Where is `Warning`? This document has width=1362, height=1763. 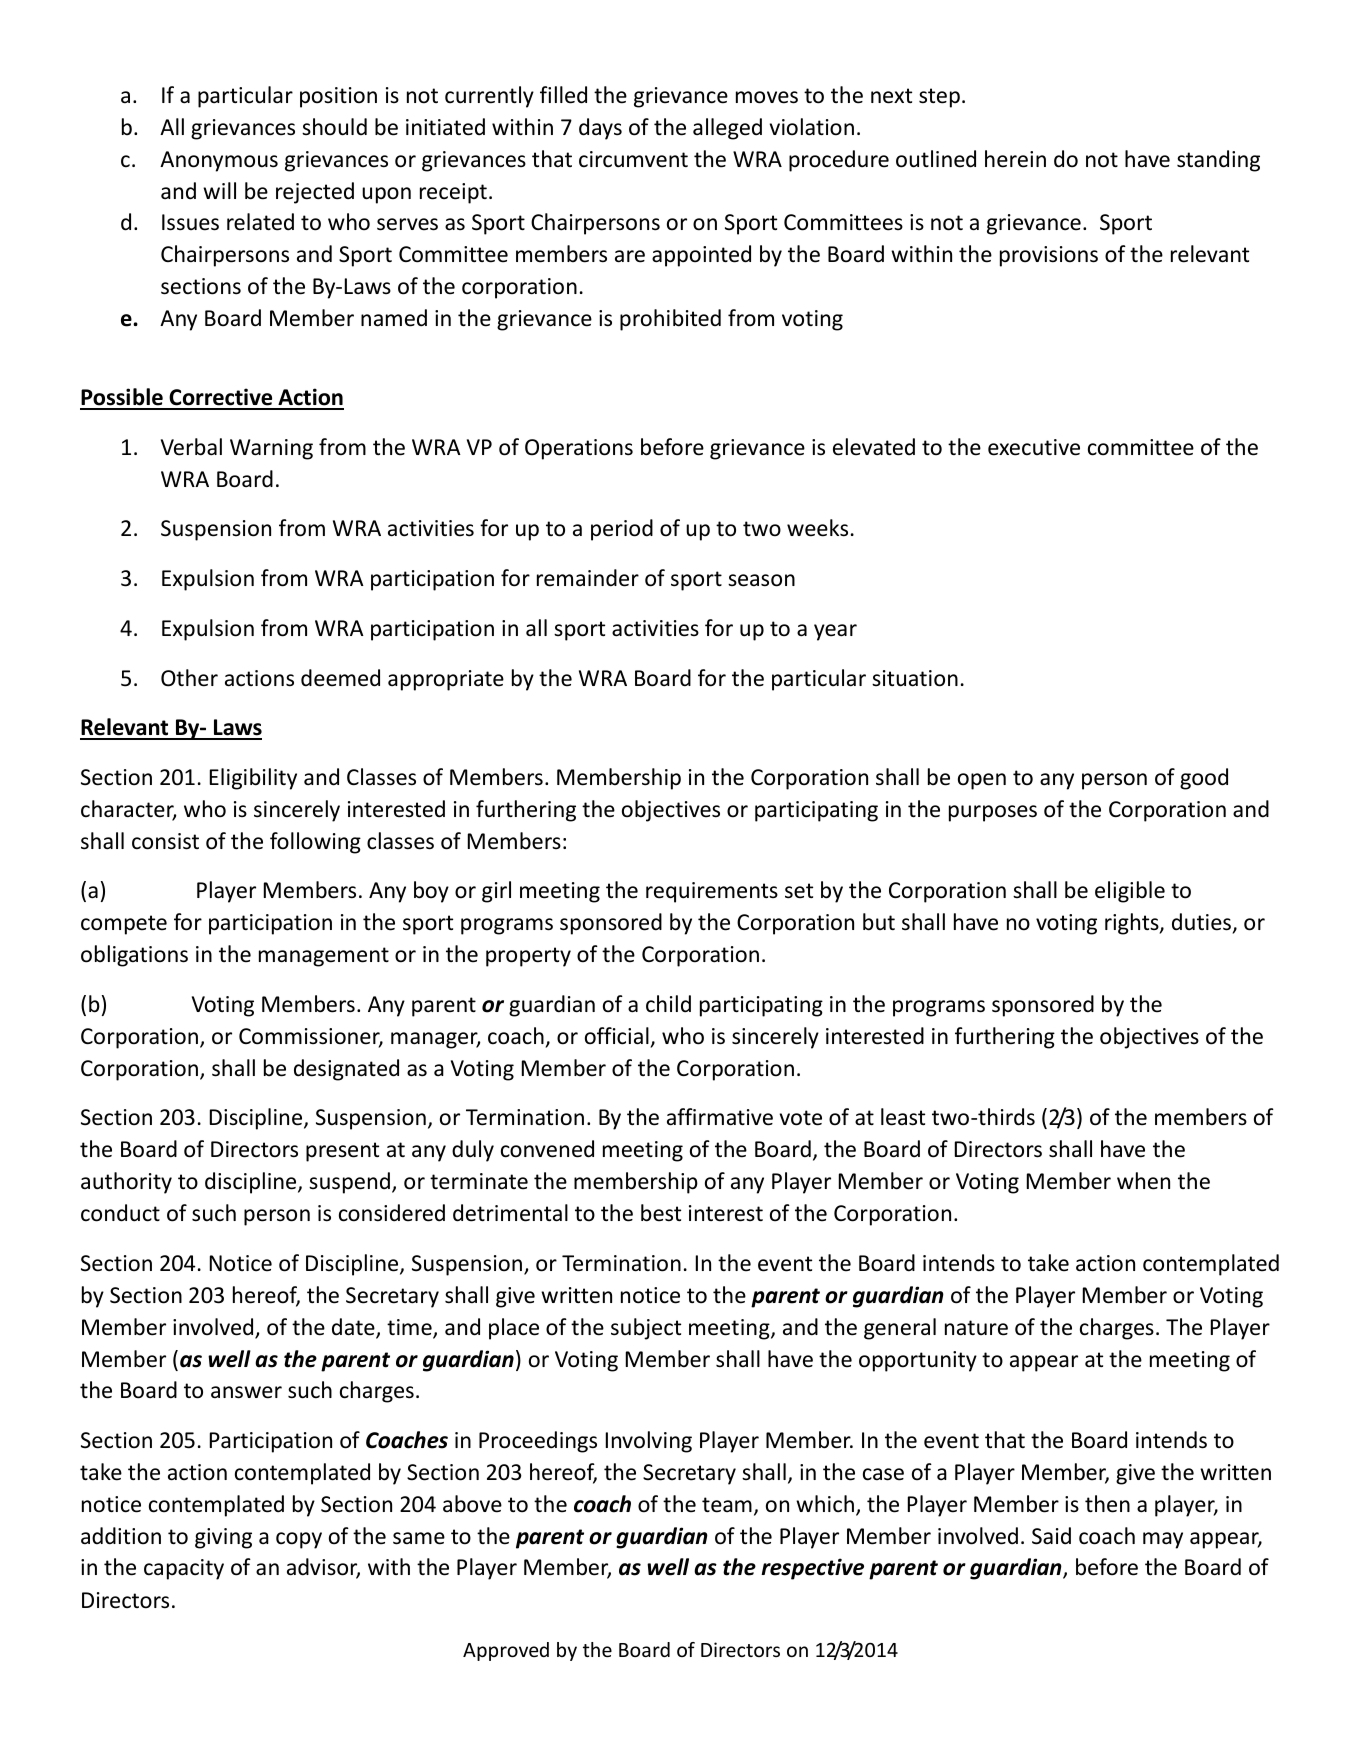 Warning is located at coordinates (271, 449).
